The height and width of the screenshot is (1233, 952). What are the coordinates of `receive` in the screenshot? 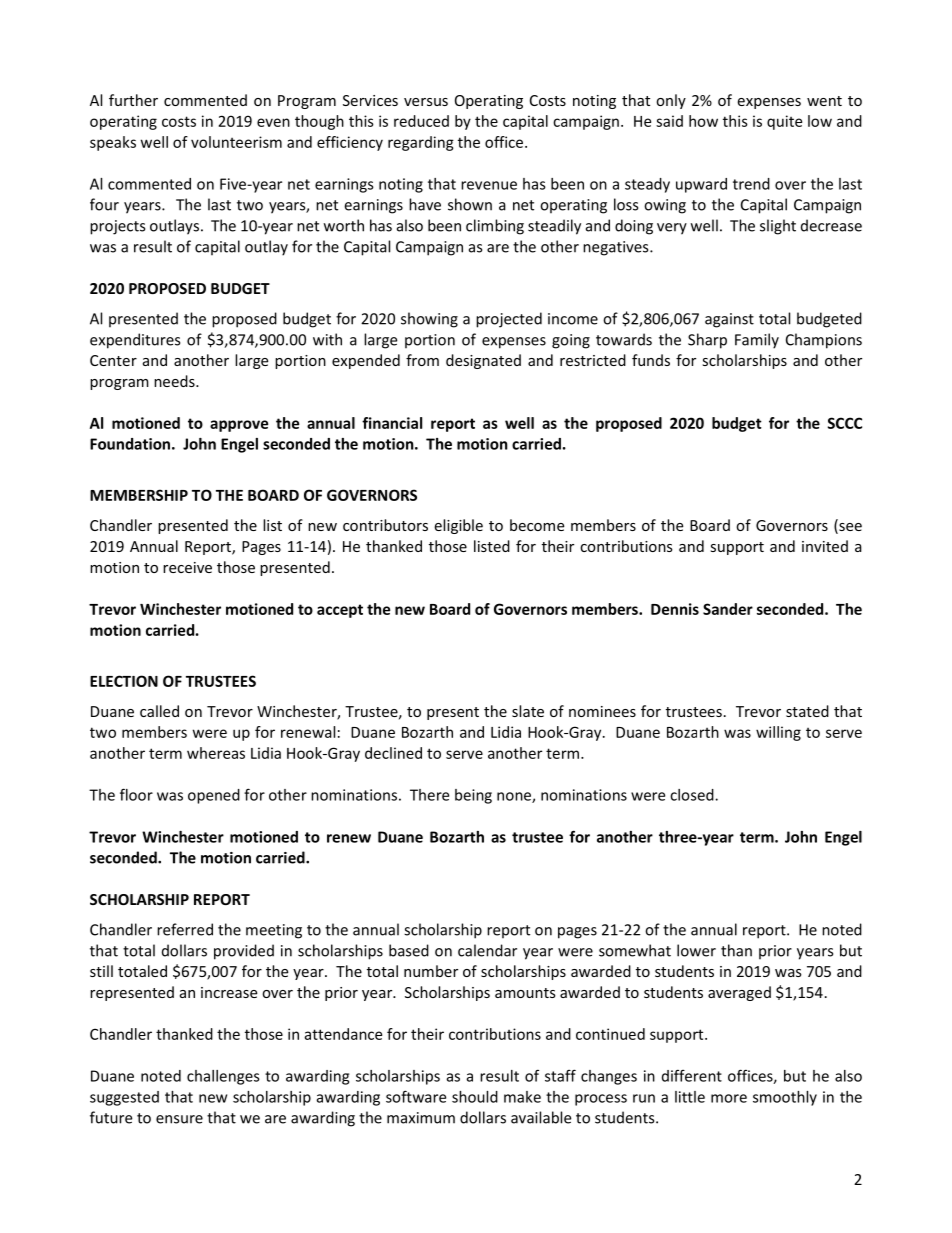 It's located at (187, 567).
